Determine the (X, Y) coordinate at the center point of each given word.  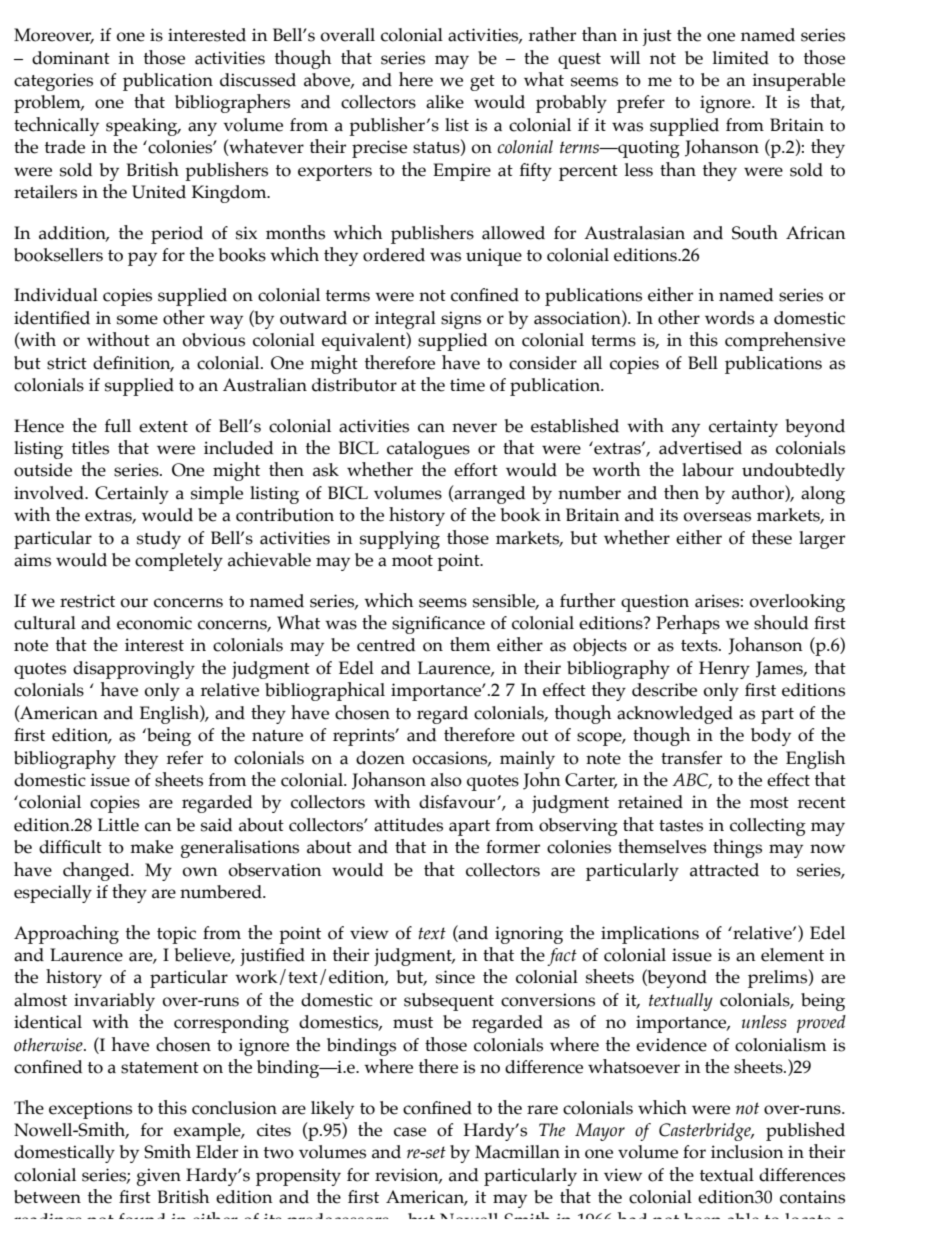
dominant (71, 58)
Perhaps (688, 624)
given (159, 1177)
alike (445, 102)
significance (438, 625)
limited (741, 58)
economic (154, 623)
